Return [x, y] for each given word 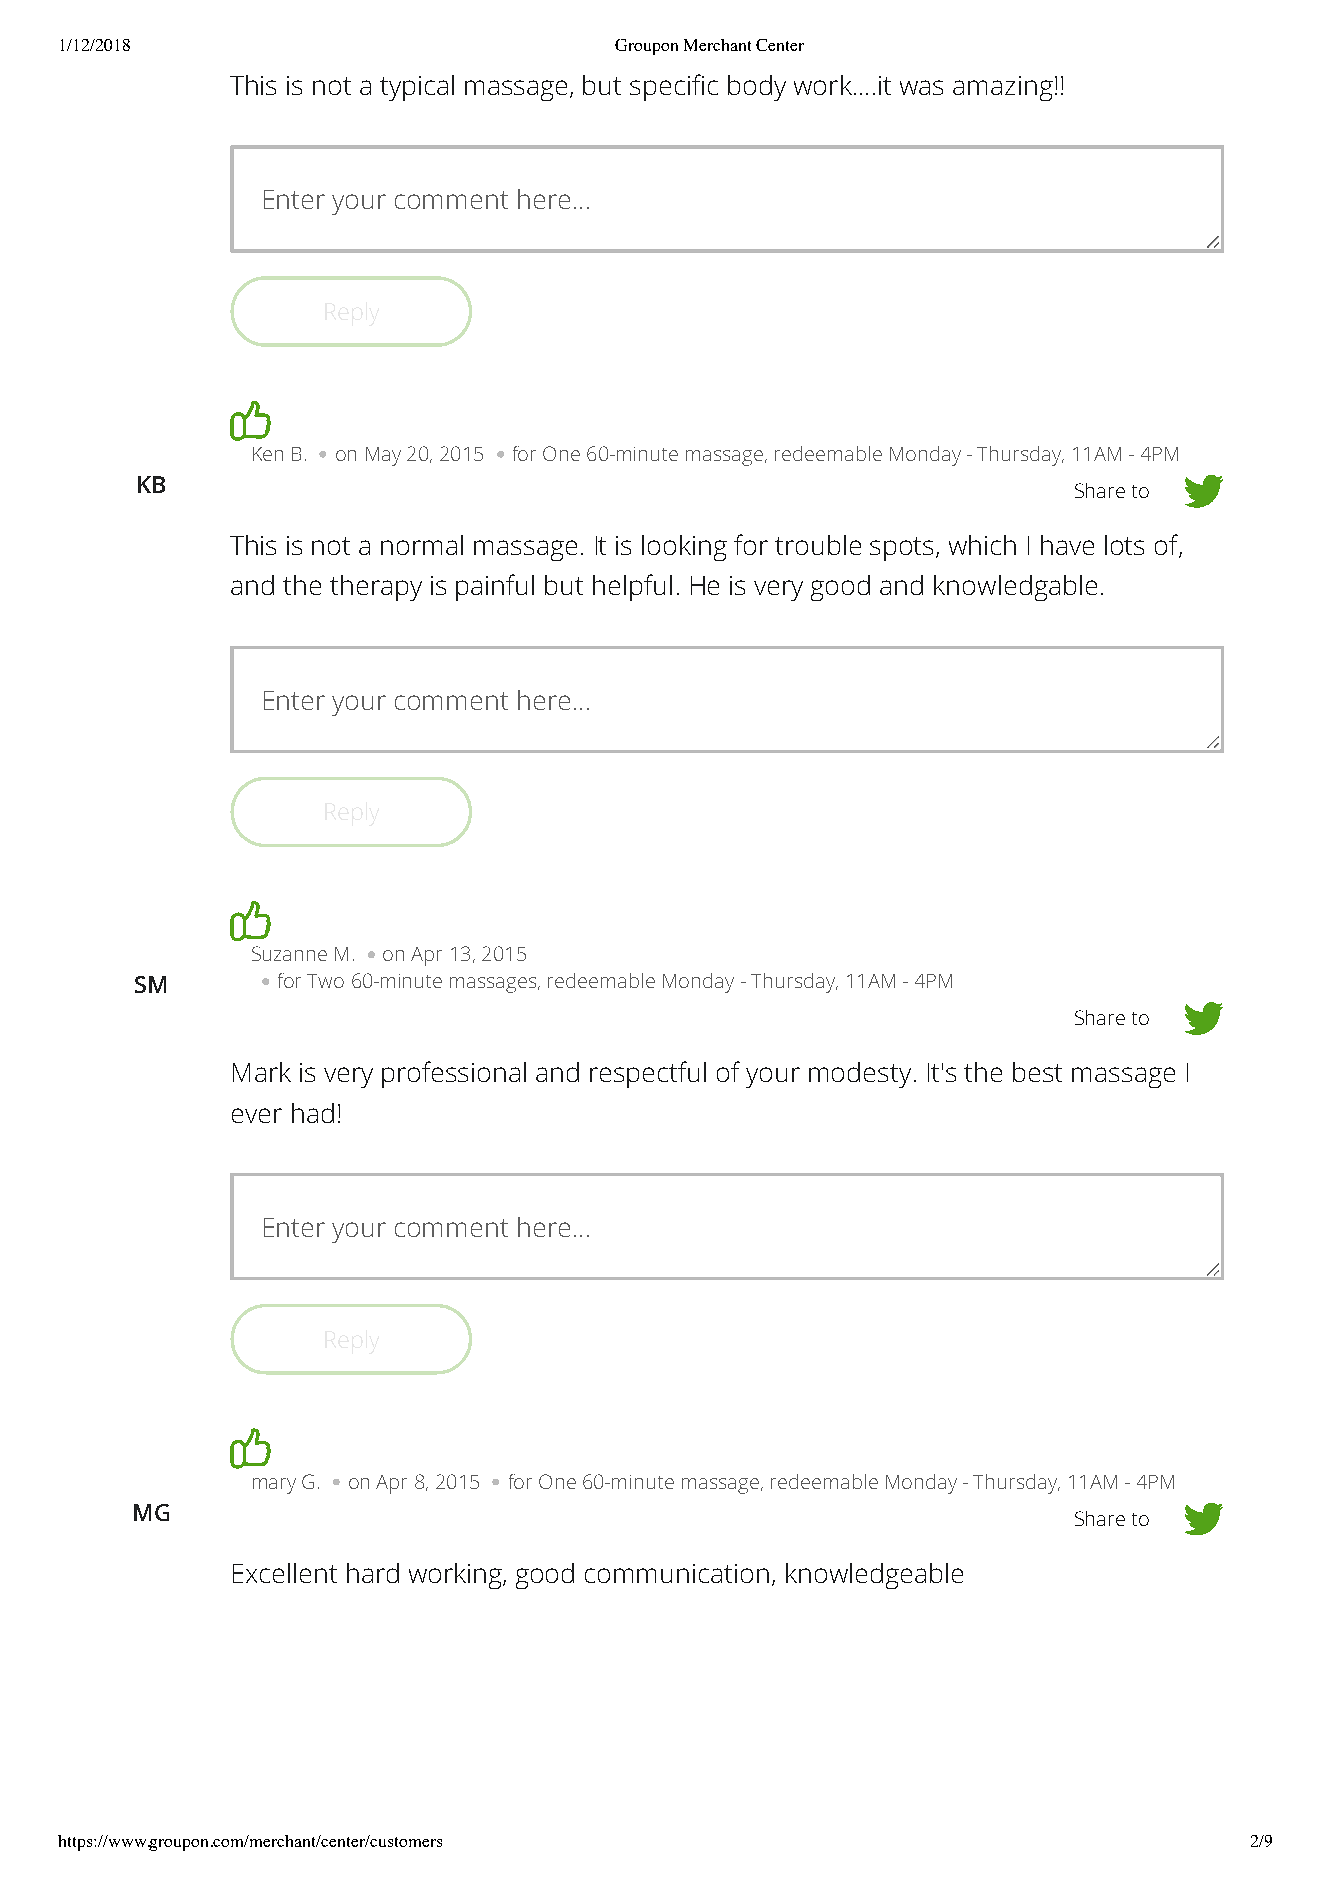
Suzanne [289, 953]
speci [660, 88]
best [1037, 1072]
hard [373, 1573]
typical [417, 88]
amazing [1003, 88]
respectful [648, 1074]
